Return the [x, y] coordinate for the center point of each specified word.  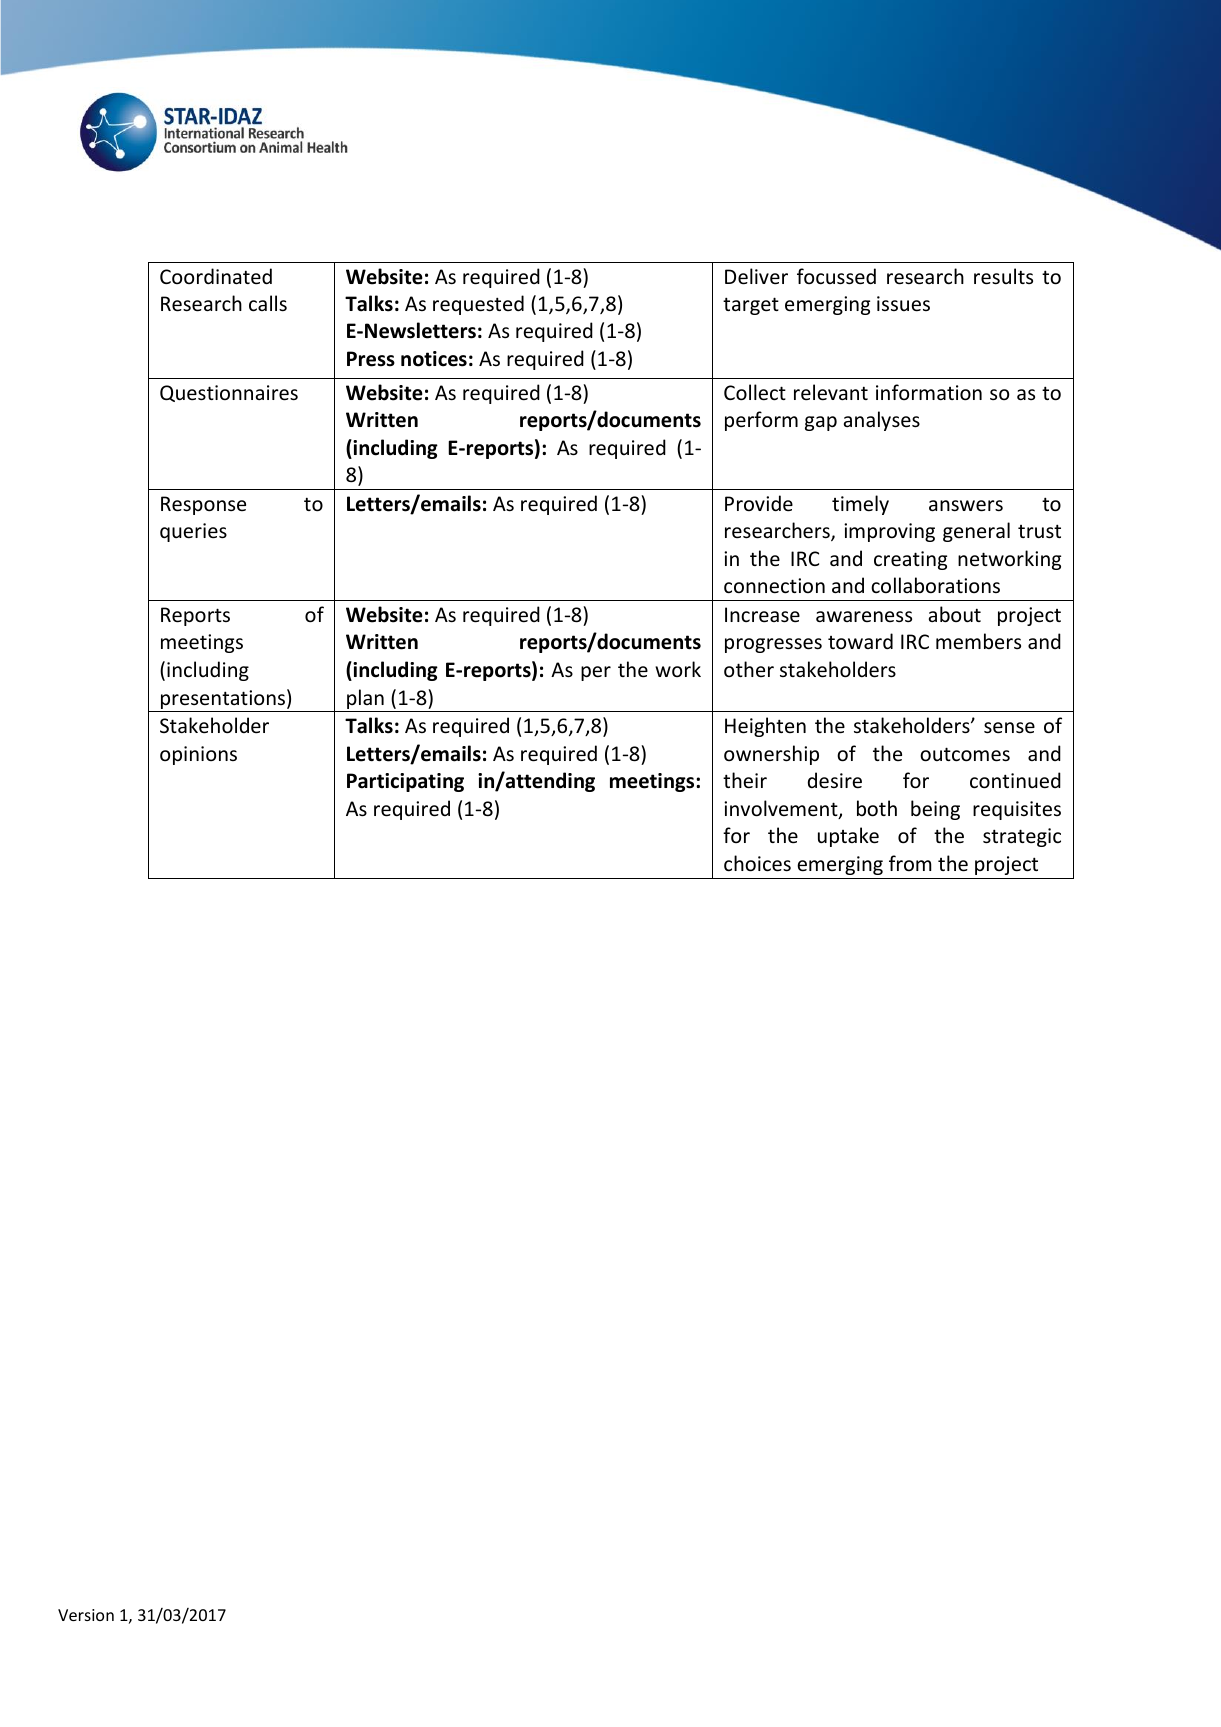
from [910, 863]
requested [478, 305]
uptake [848, 837]
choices [757, 863]
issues [903, 304]
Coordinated [216, 276]
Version [86, 1615]
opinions [198, 755]
